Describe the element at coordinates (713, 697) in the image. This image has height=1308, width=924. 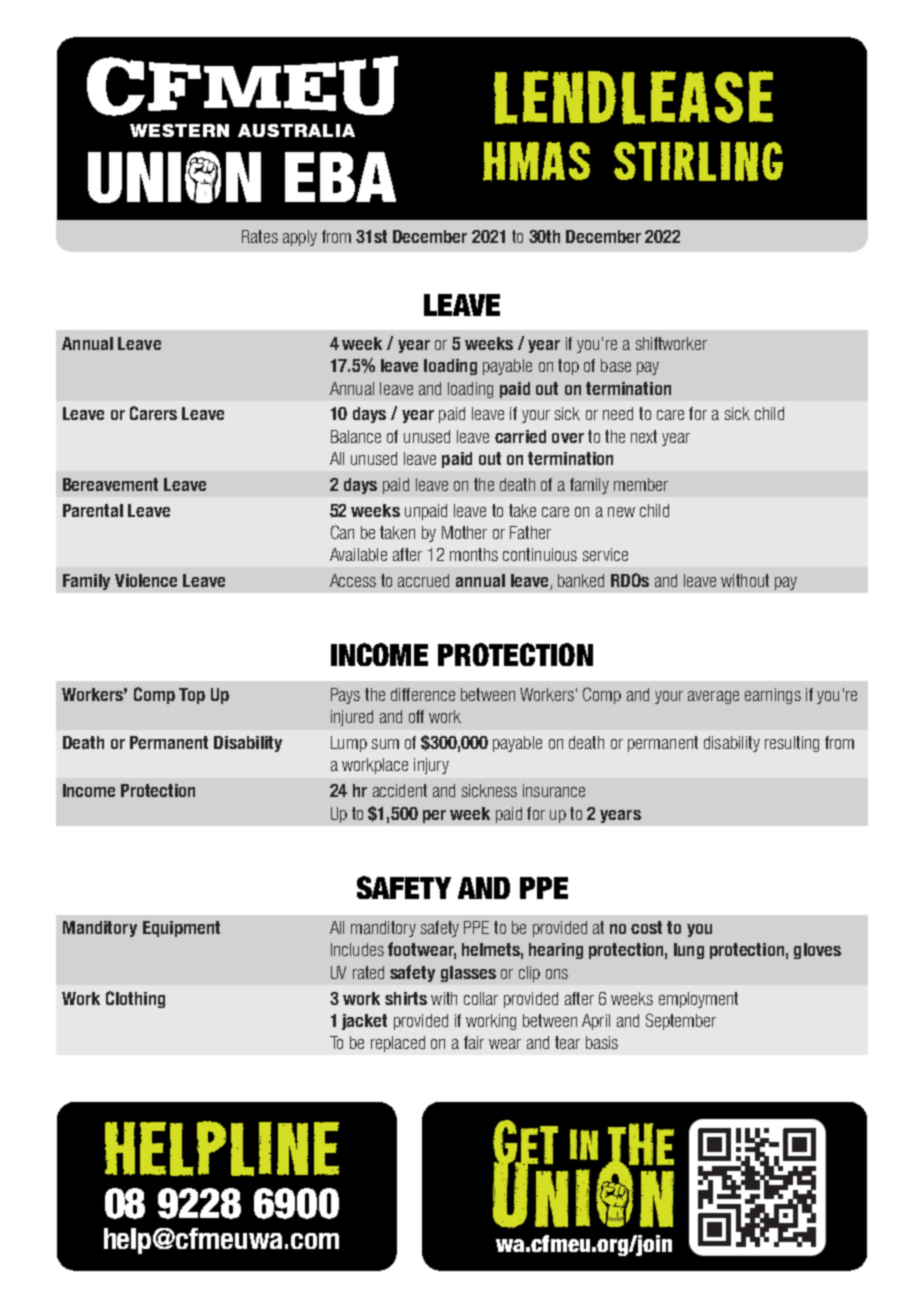
I see `average` at that location.
